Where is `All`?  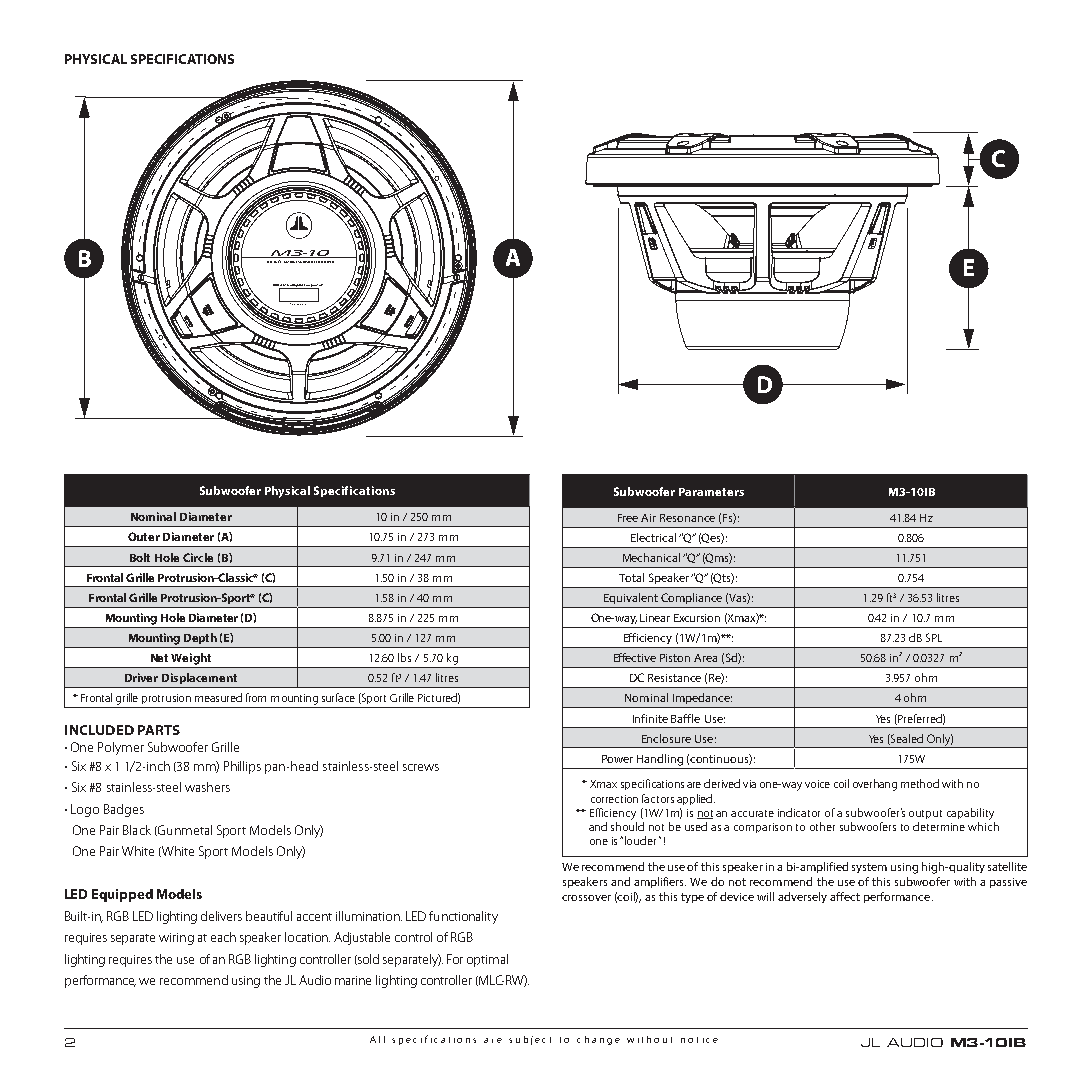
All is located at coordinates (377, 1039).
